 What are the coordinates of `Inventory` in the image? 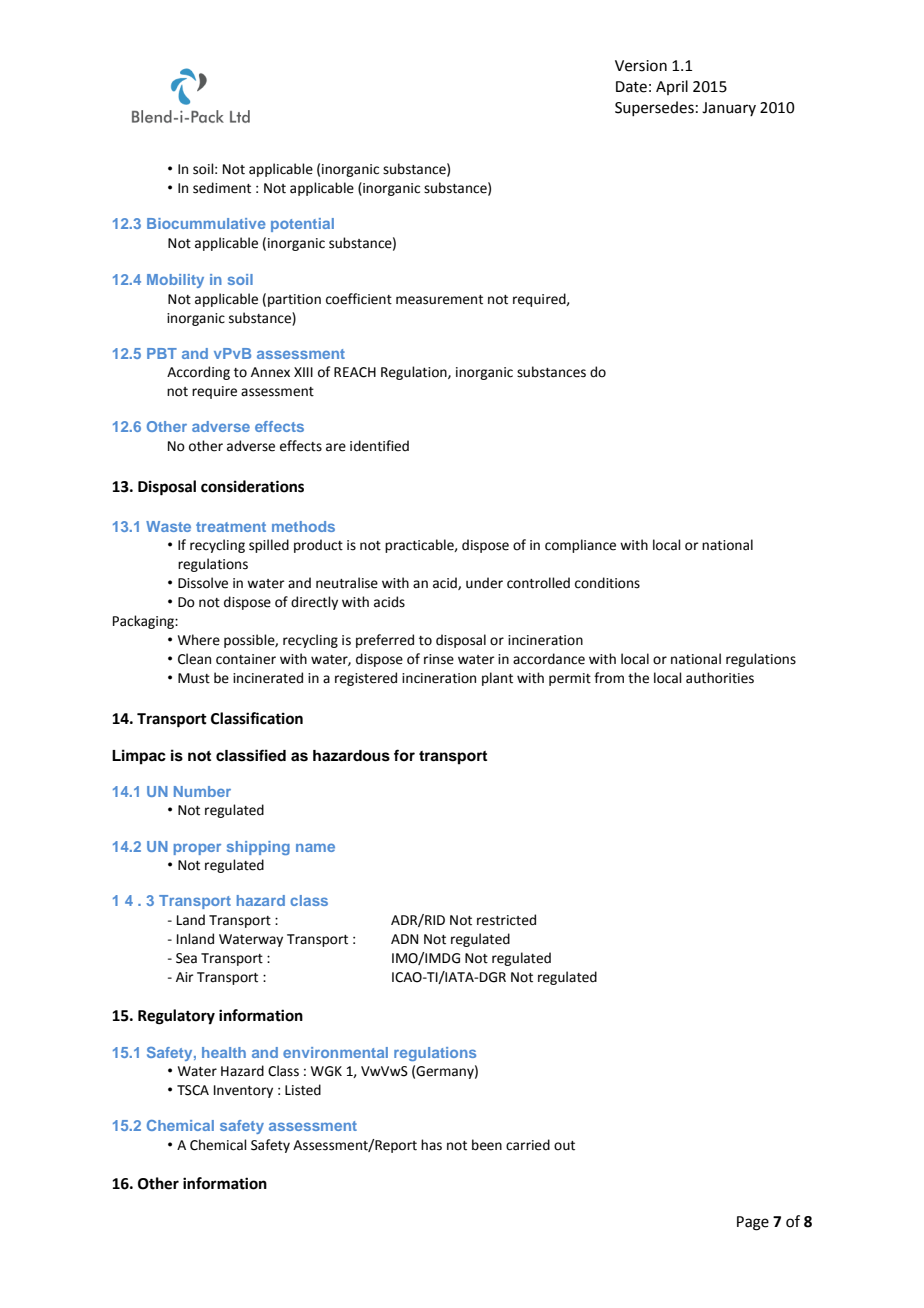 It's located at (243, 1091).
